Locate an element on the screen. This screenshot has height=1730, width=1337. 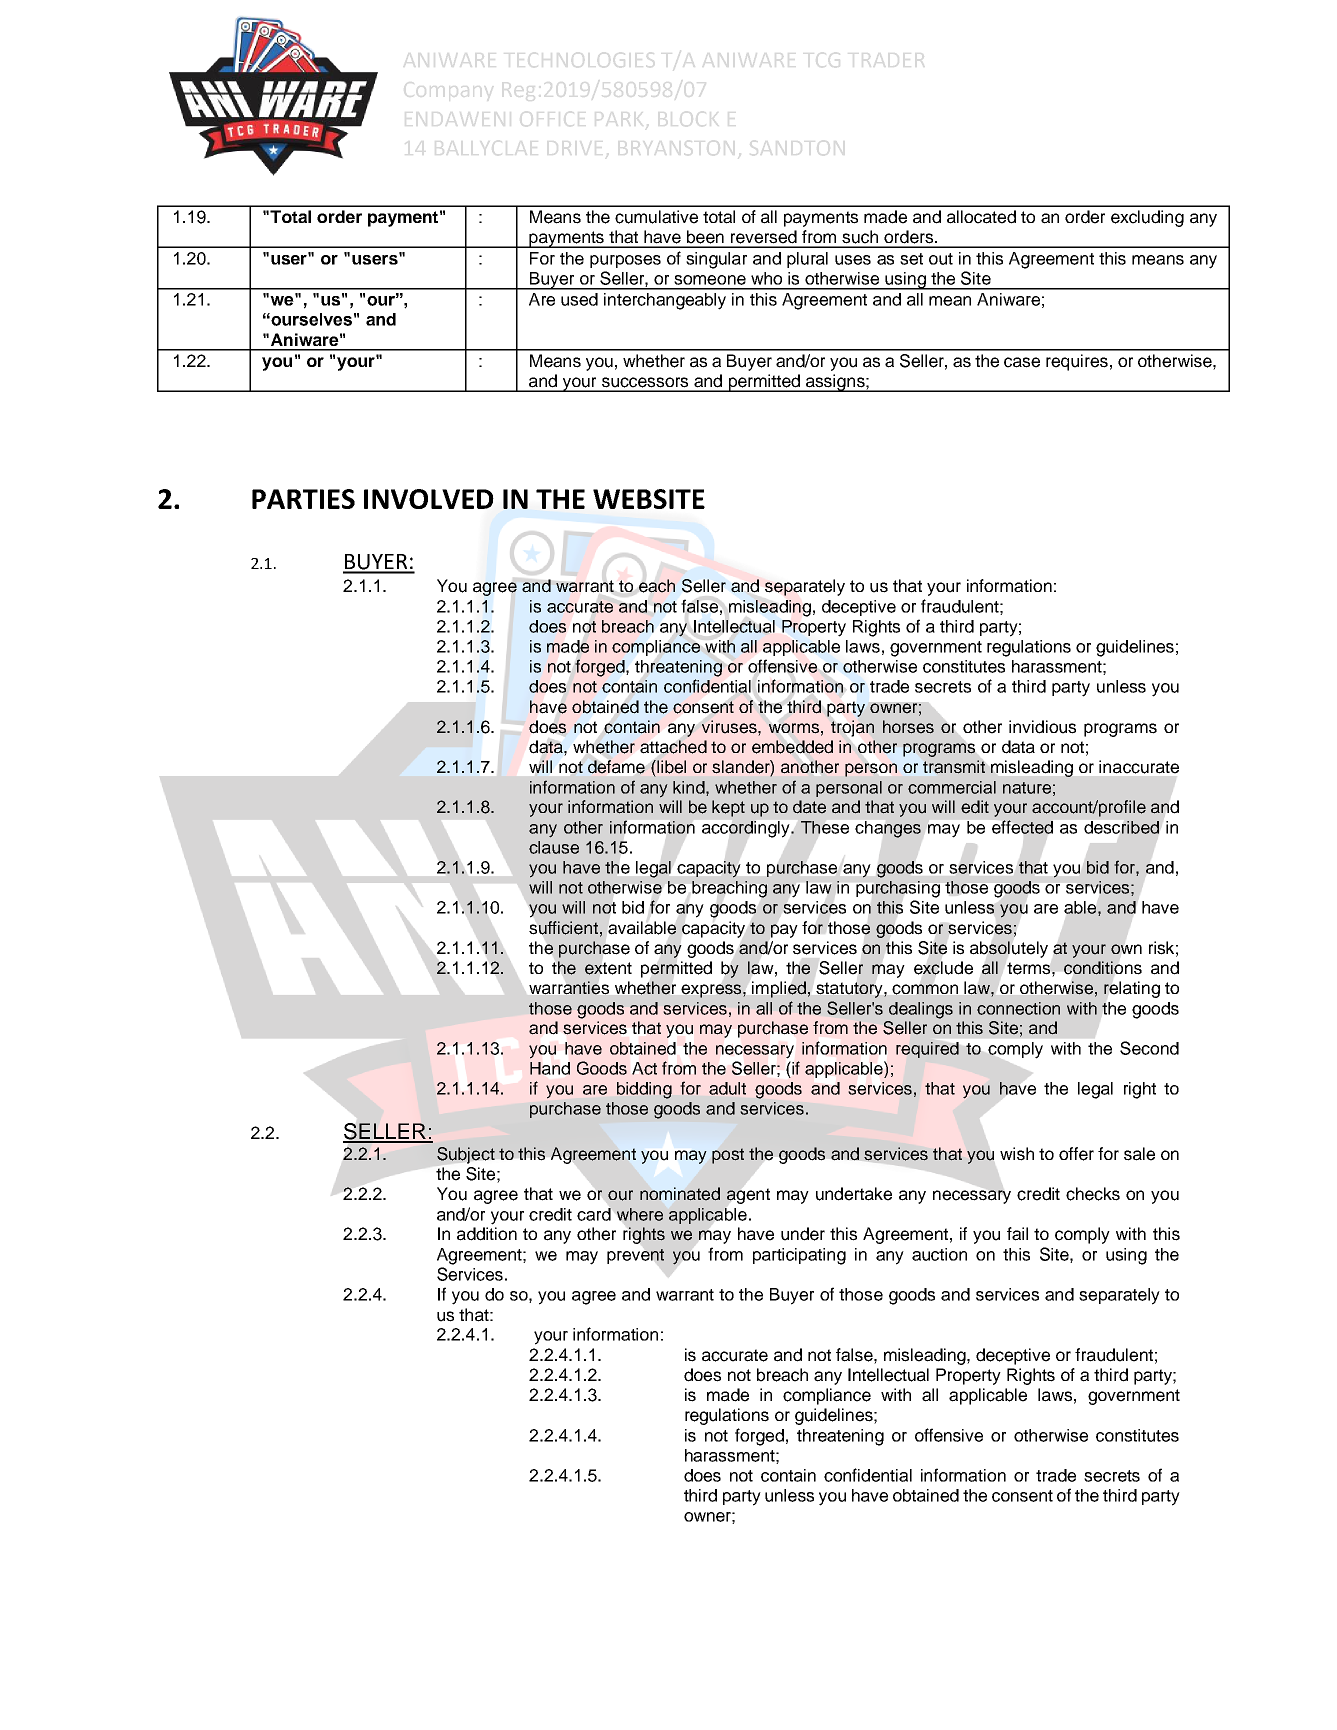
addition is located at coordinates (487, 1234).
